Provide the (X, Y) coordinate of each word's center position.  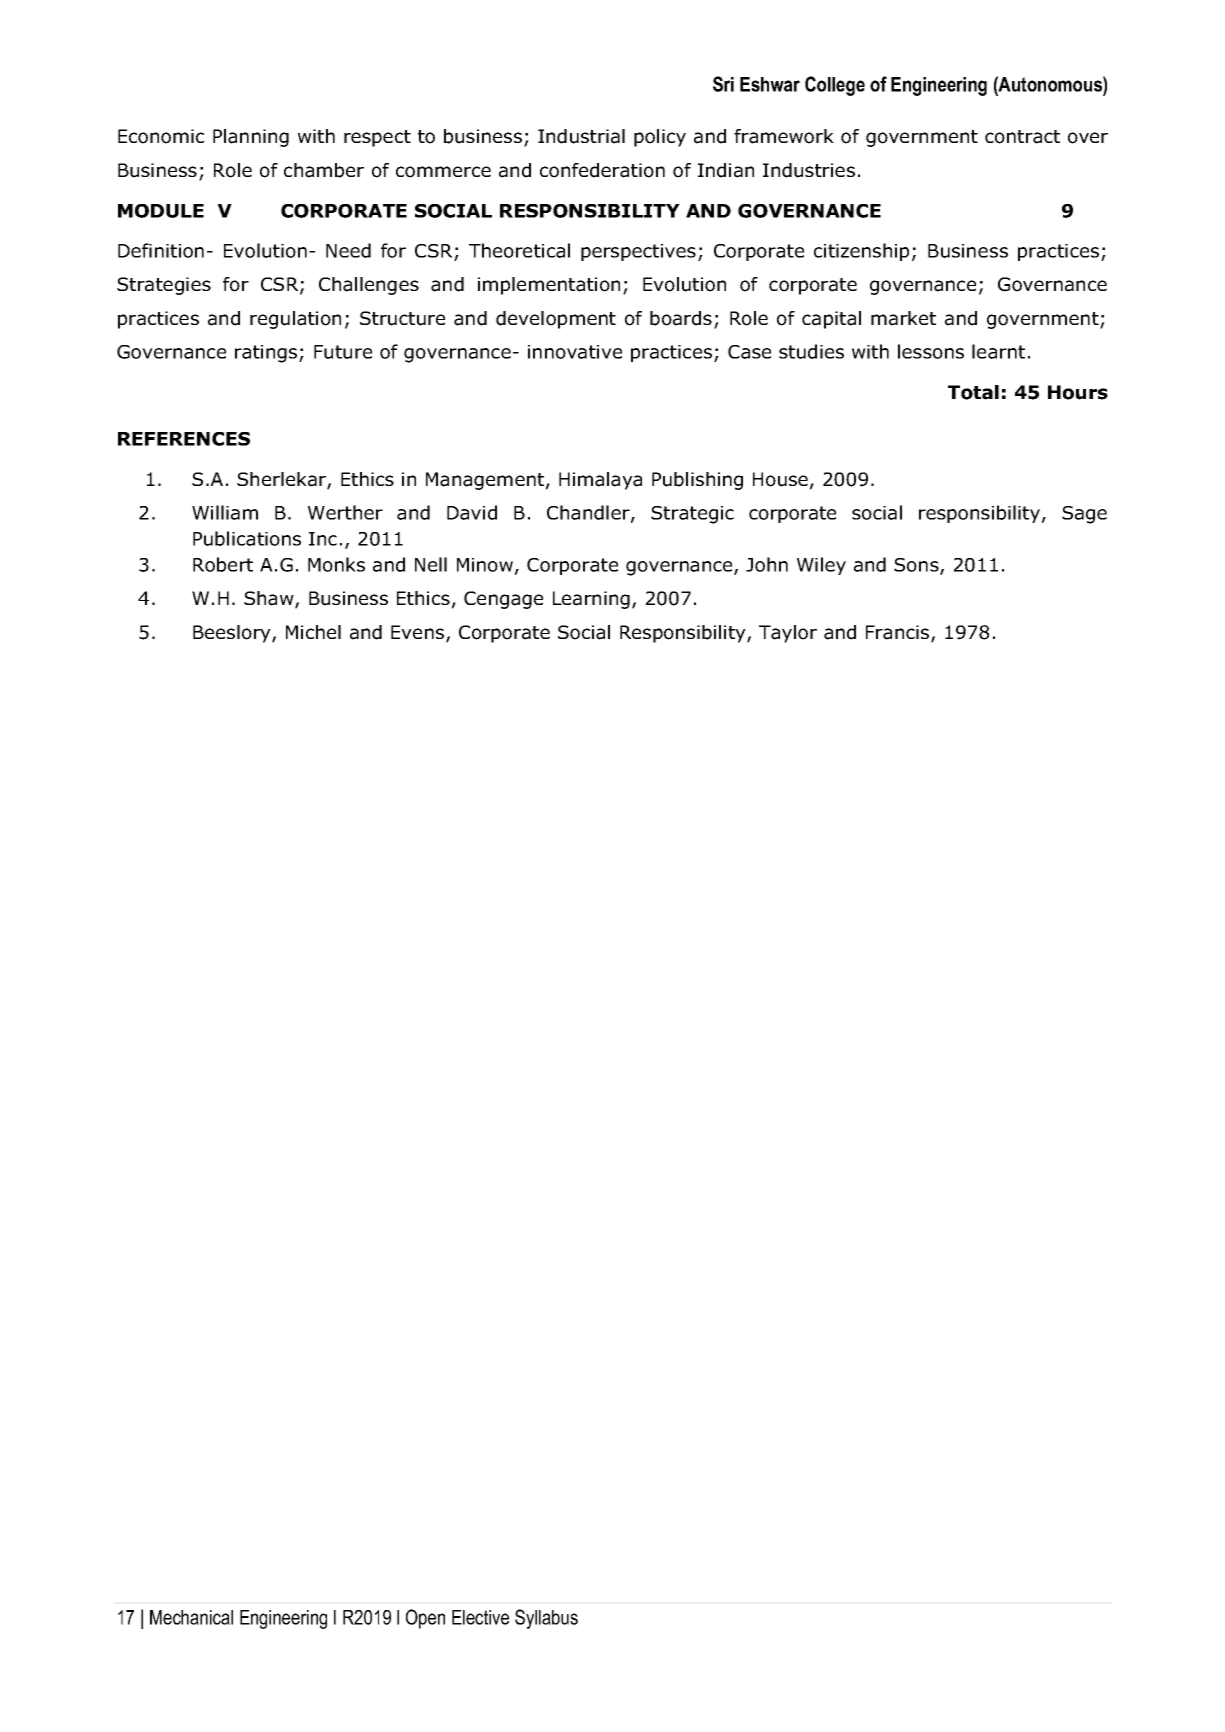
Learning (591, 600)
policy (660, 138)
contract (1022, 137)
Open (425, 1619)
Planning (251, 138)
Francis (899, 633)
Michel (313, 632)
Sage (1084, 515)
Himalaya (600, 481)
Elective (480, 1617)
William (225, 512)
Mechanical (191, 1617)
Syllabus (546, 1619)
